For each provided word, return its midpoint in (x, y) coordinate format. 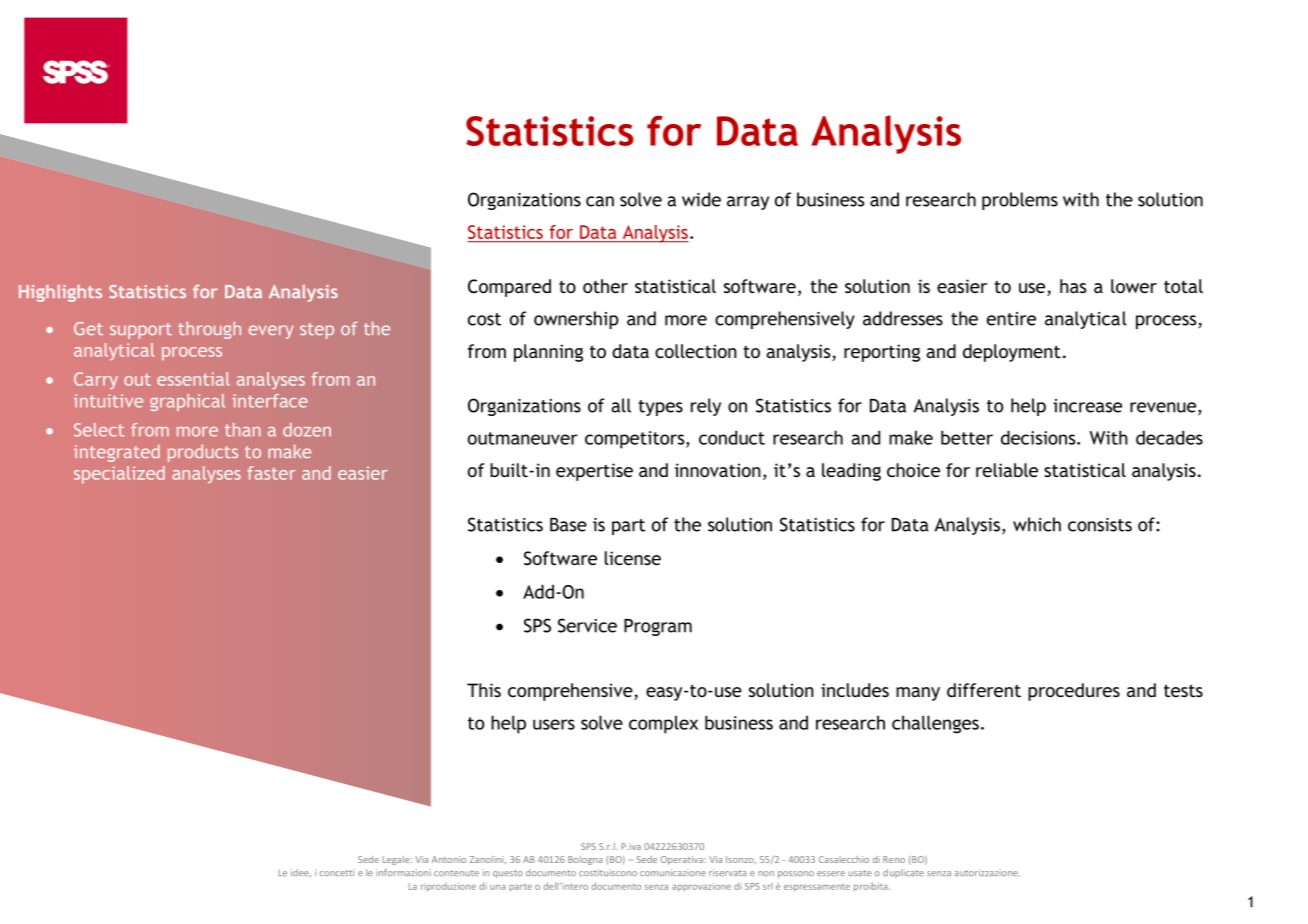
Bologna (585, 860)
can (600, 201)
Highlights (60, 293)
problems (1020, 201)
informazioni (403, 872)
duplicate (903, 873)
